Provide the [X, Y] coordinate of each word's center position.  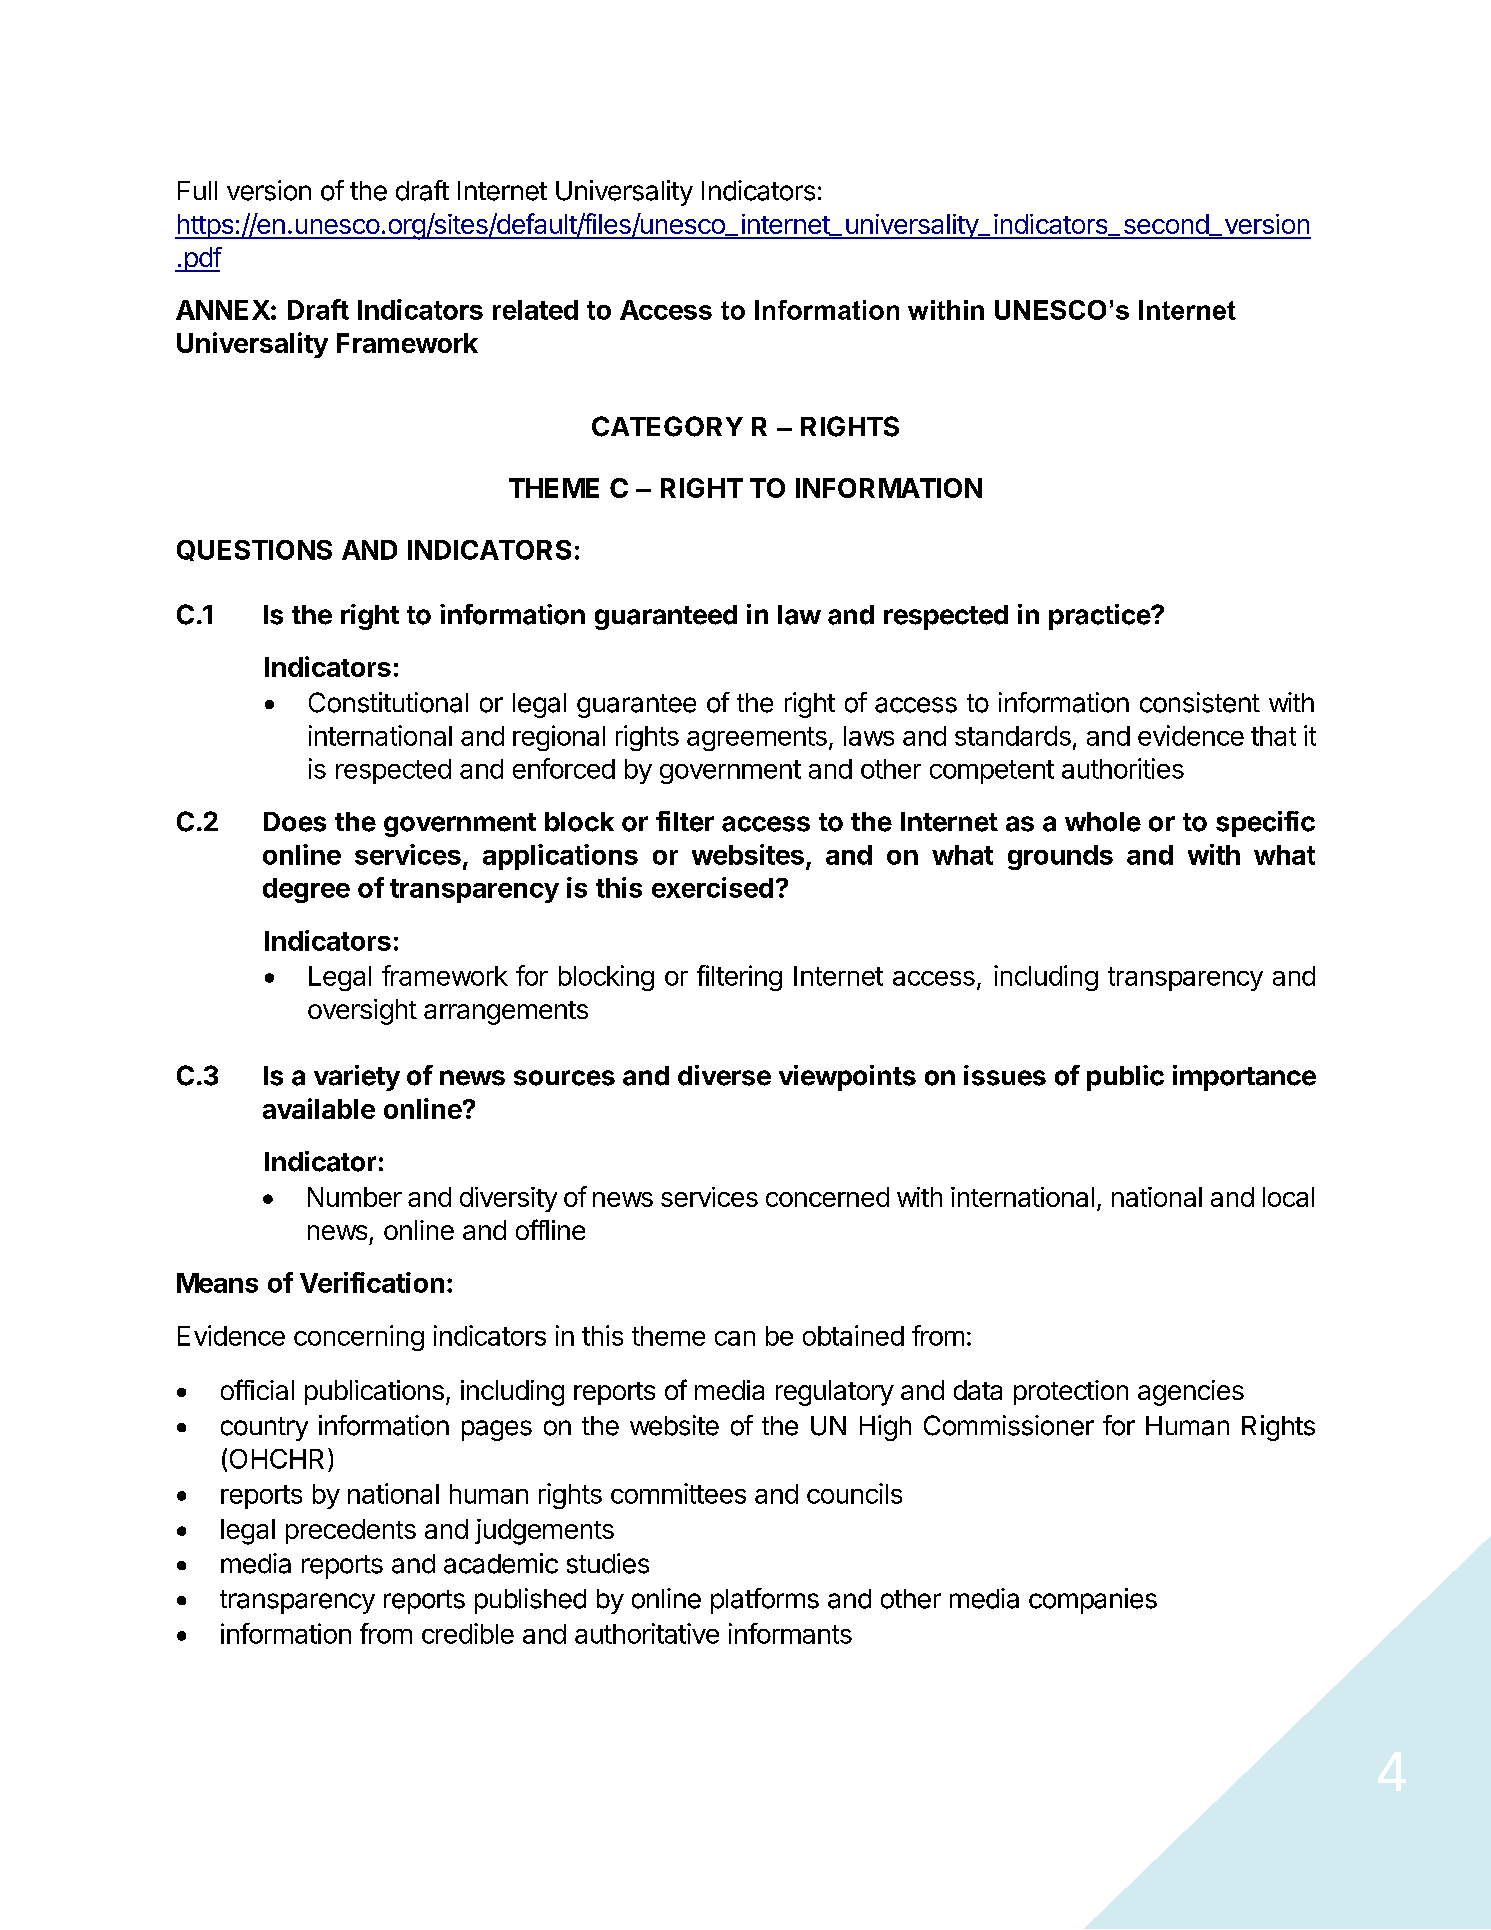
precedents [351, 1531]
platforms [765, 1601]
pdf [202, 259]
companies [1093, 1601]
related [535, 310]
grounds [1060, 857]
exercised [712, 887]
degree [306, 890]
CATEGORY [667, 426]
